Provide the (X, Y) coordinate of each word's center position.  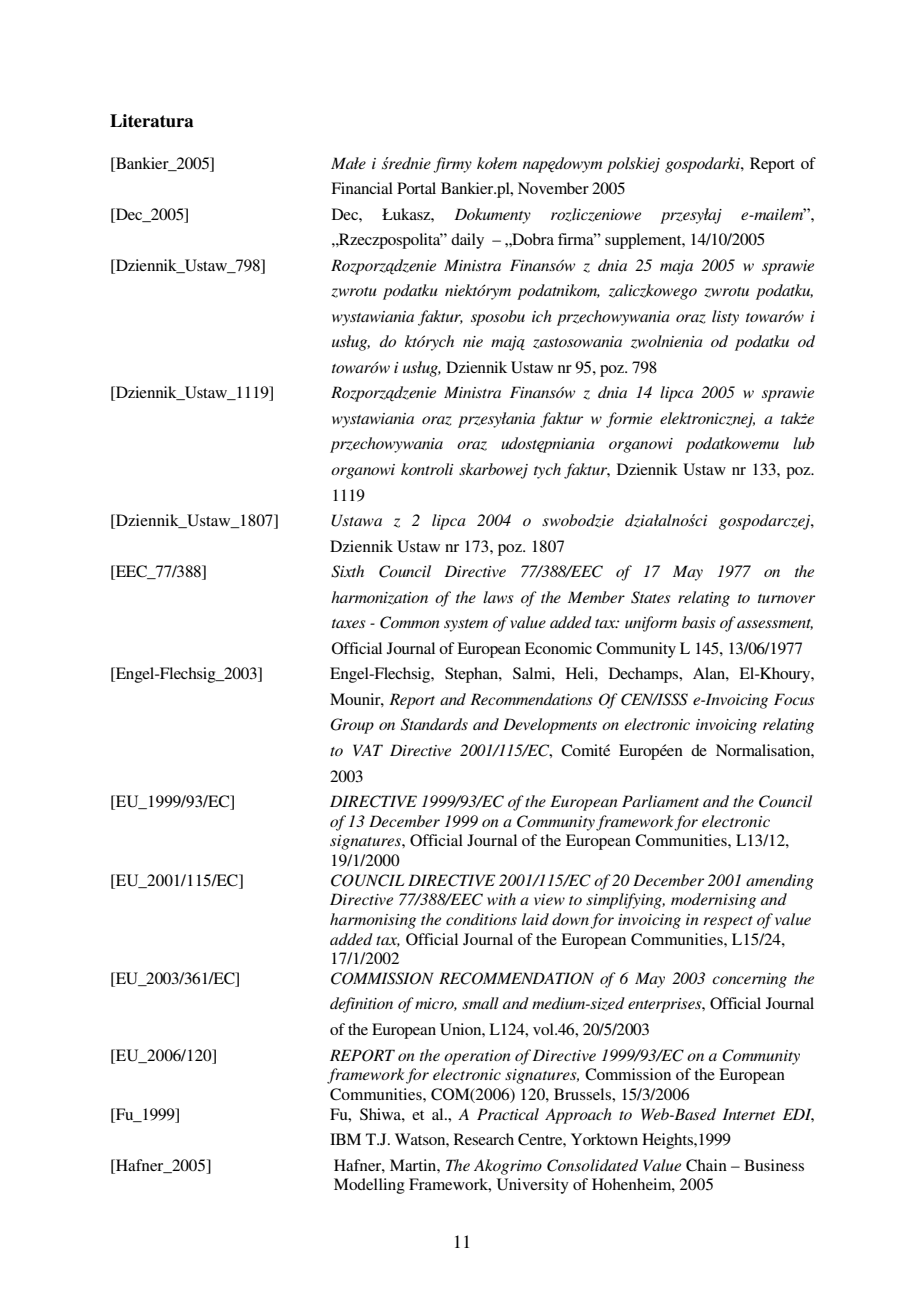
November (553, 188)
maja (676, 267)
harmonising (373, 921)
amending (780, 882)
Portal (416, 188)
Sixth (347, 571)
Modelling (369, 1186)
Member (596, 597)
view (549, 899)
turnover (786, 598)
